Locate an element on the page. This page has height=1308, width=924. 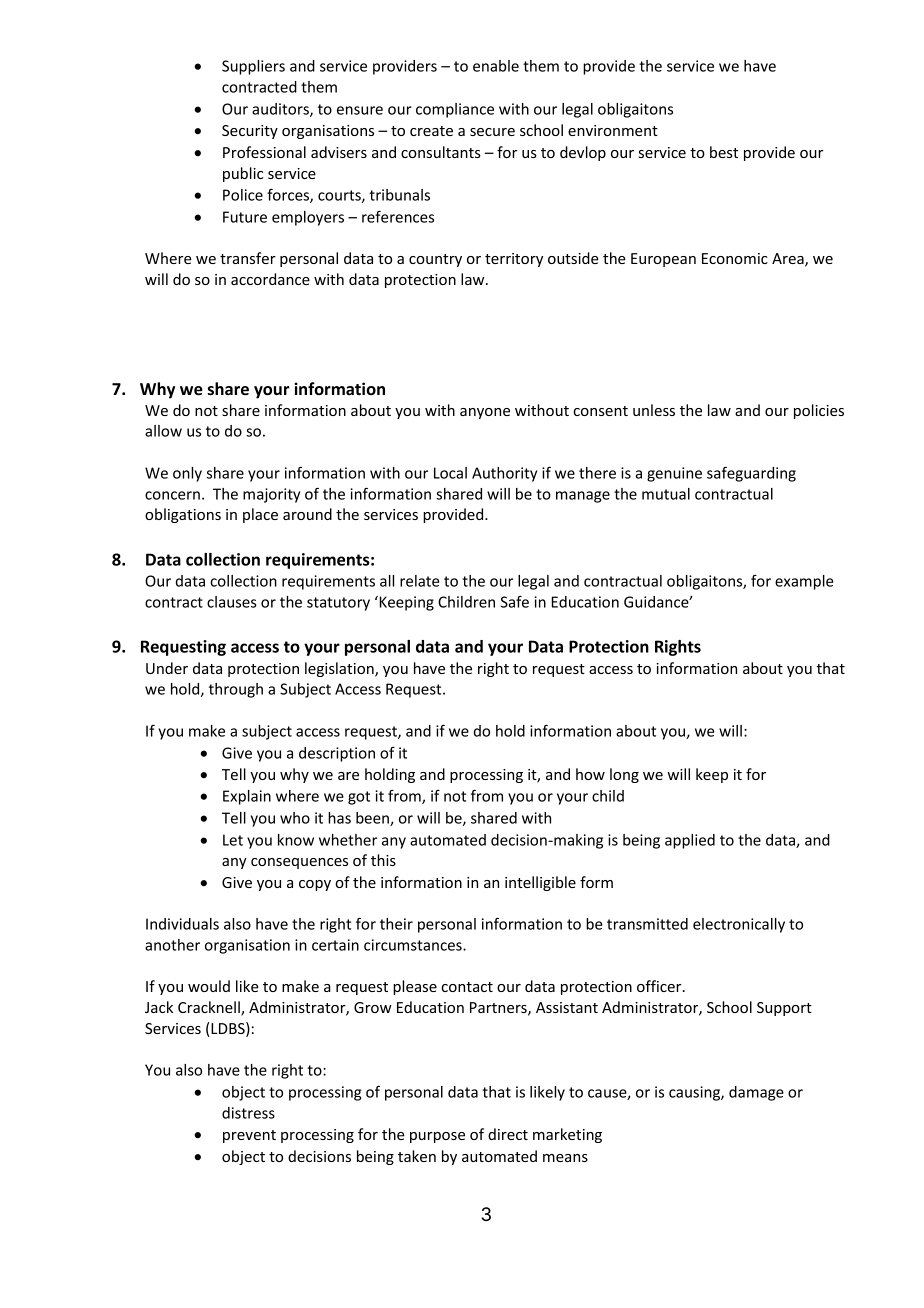
Explain is located at coordinates (247, 797).
